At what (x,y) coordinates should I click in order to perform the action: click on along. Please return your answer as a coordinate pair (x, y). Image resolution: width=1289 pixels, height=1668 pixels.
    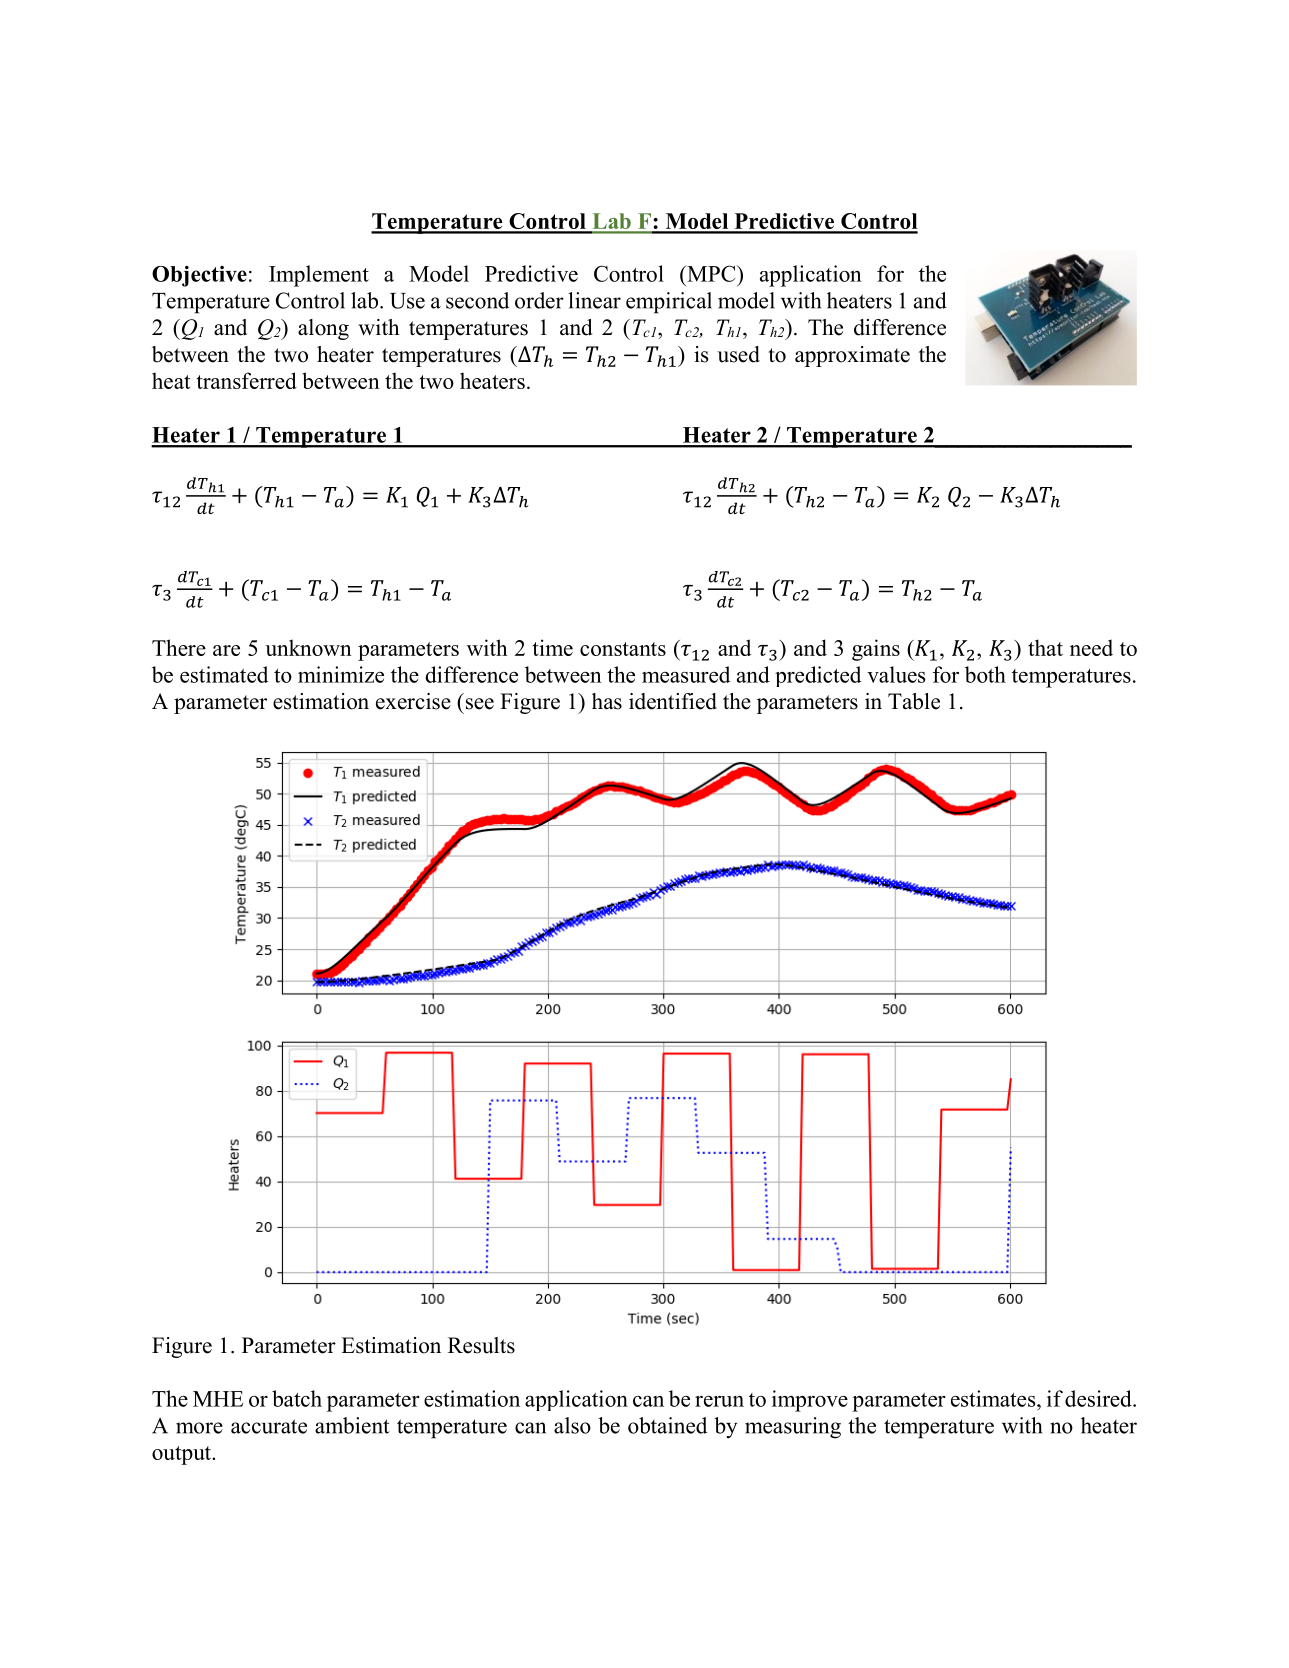
    Looking at the image, I should click on (323, 329).
